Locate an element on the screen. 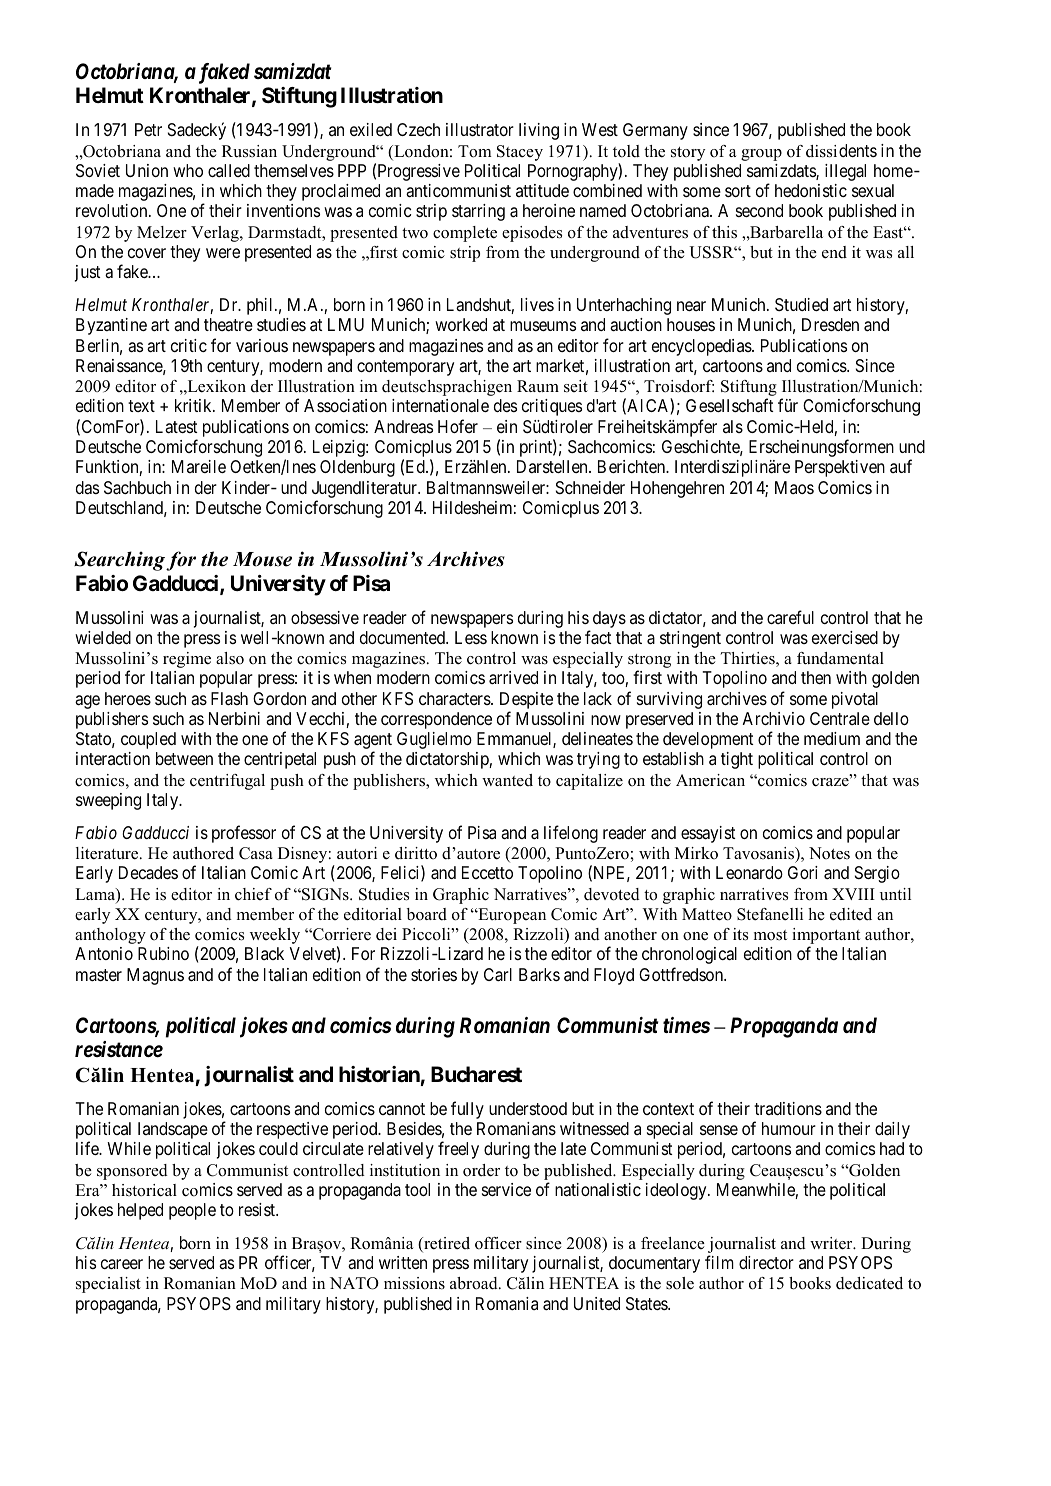  Less is located at coordinates (471, 637).
